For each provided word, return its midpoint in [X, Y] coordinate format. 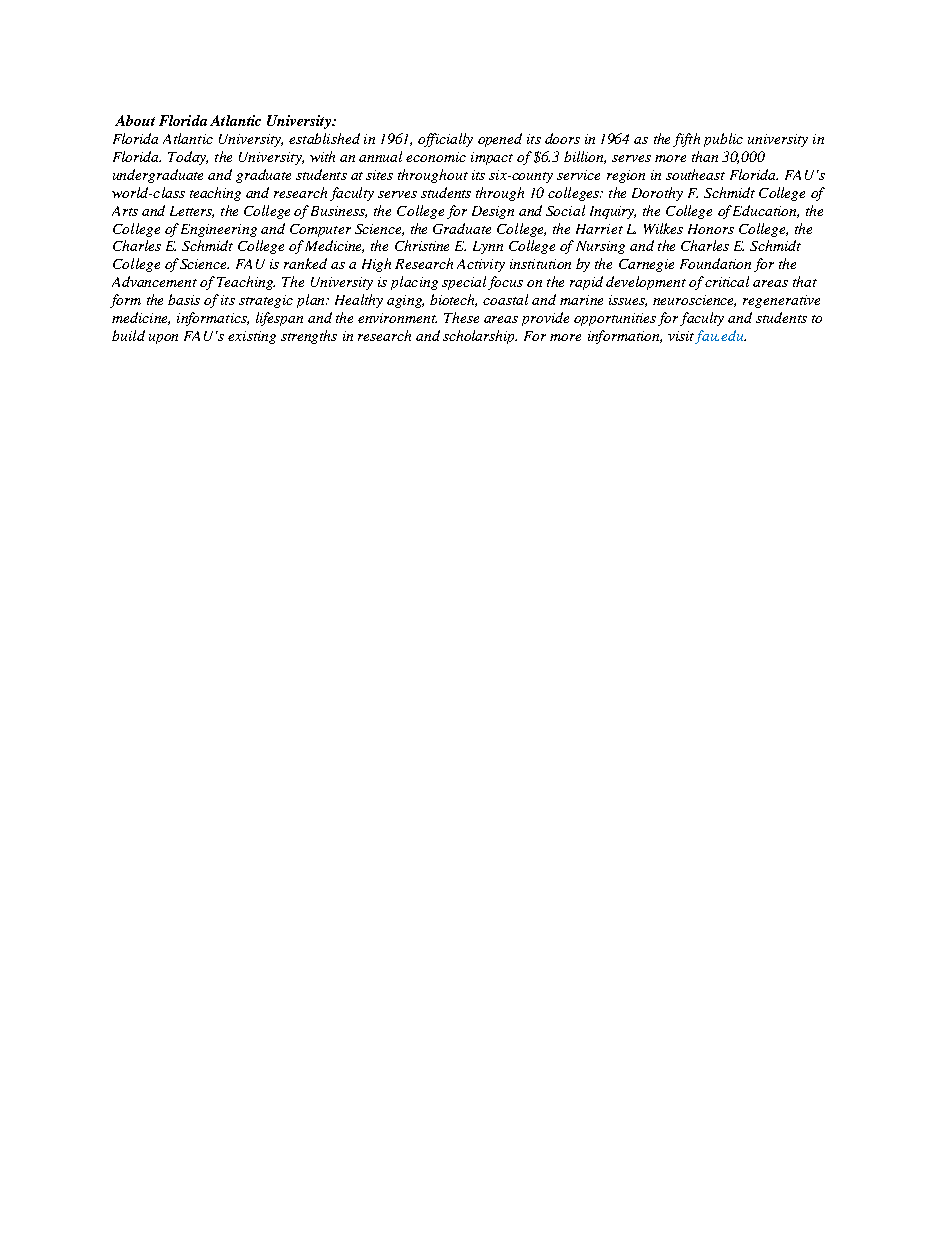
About [135, 120]
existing [252, 337]
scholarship [480, 337]
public [723, 140]
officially [445, 140]
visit [682, 337]
